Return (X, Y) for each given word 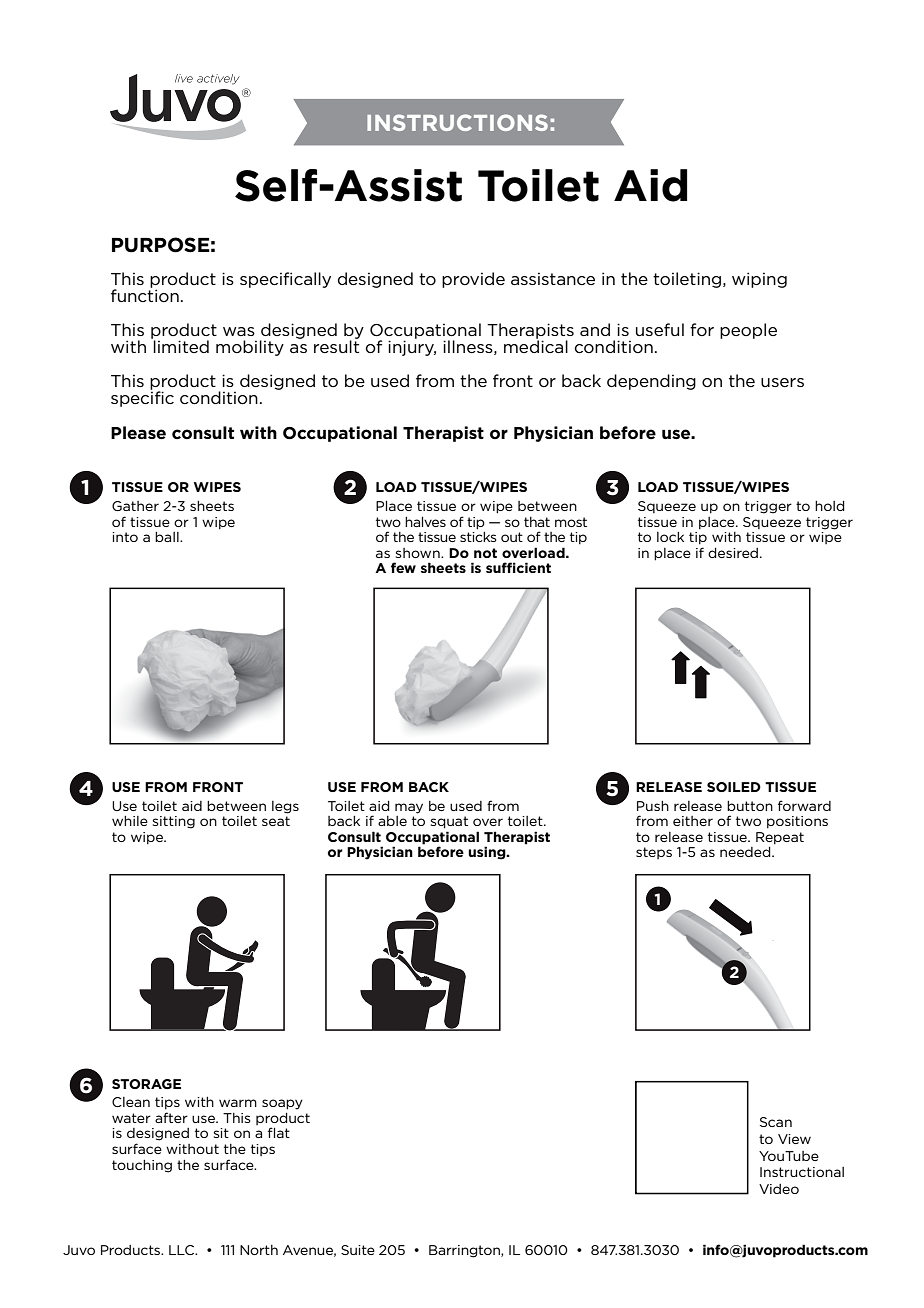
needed (746, 852)
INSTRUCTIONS (457, 122)
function (145, 294)
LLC (183, 1250)
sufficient (518, 567)
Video (779, 1189)
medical (536, 345)
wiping (759, 280)
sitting (174, 822)
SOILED (734, 787)
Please (138, 433)
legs (285, 807)
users (782, 382)
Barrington (465, 1251)
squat (449, 822)
